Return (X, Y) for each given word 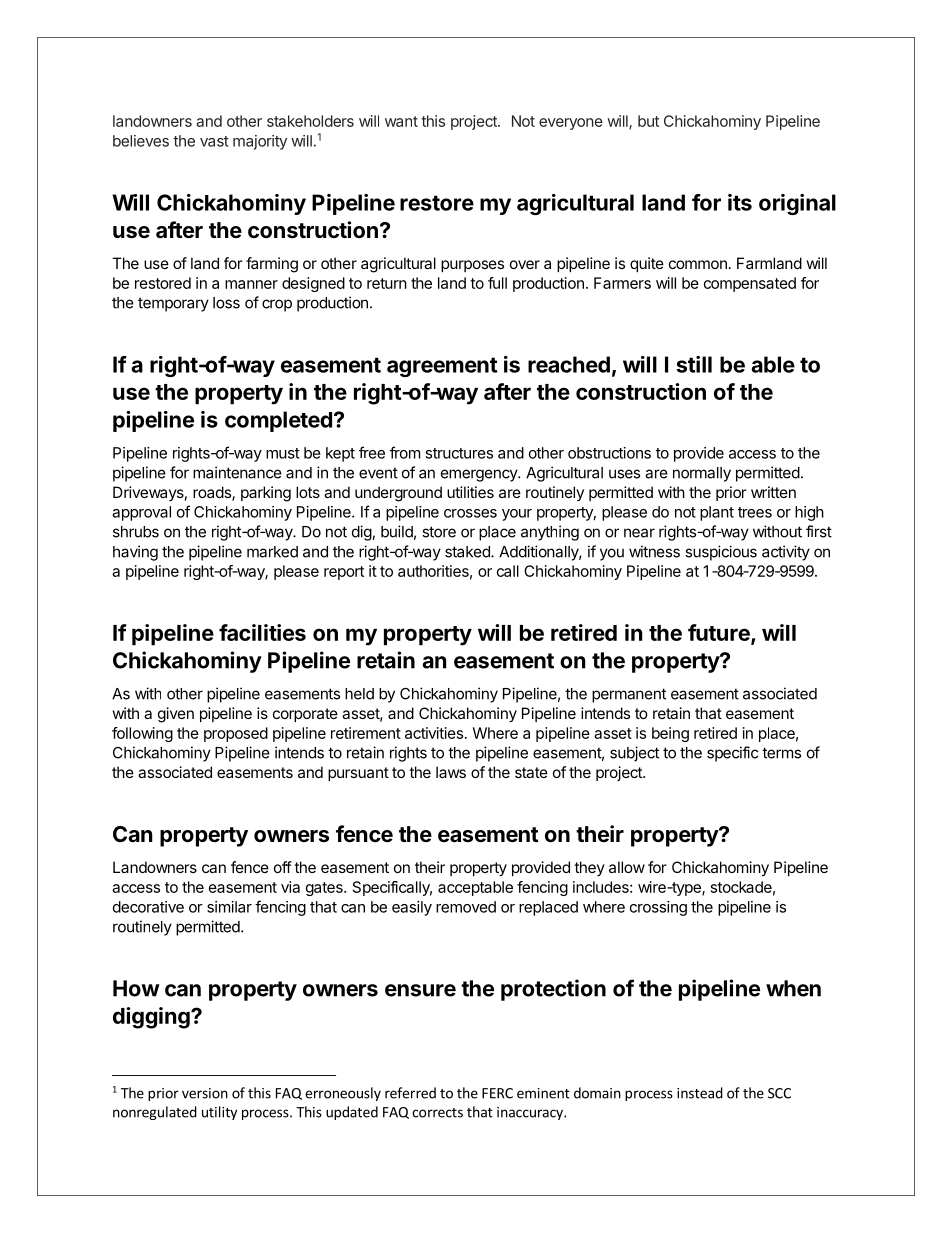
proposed (236, 734)
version (205, 1093)
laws (451, 772)
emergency (480, 475)
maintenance (237, 472)
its (740, 202)
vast (214, 141)
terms (781, 753)
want (401, 121)
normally (702, 474)
